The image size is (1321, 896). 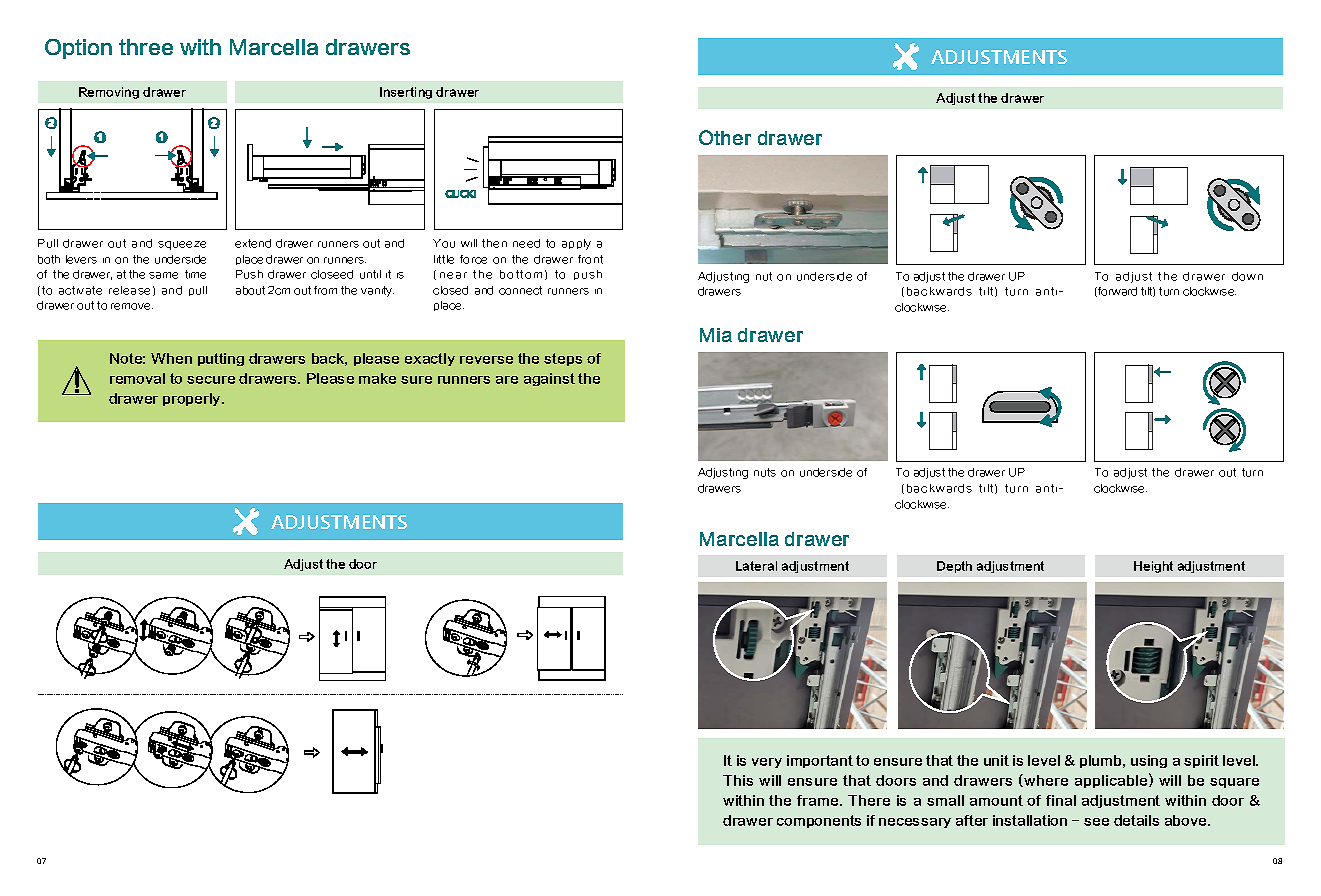 I want to click on three, so click(x=146, y=47).
